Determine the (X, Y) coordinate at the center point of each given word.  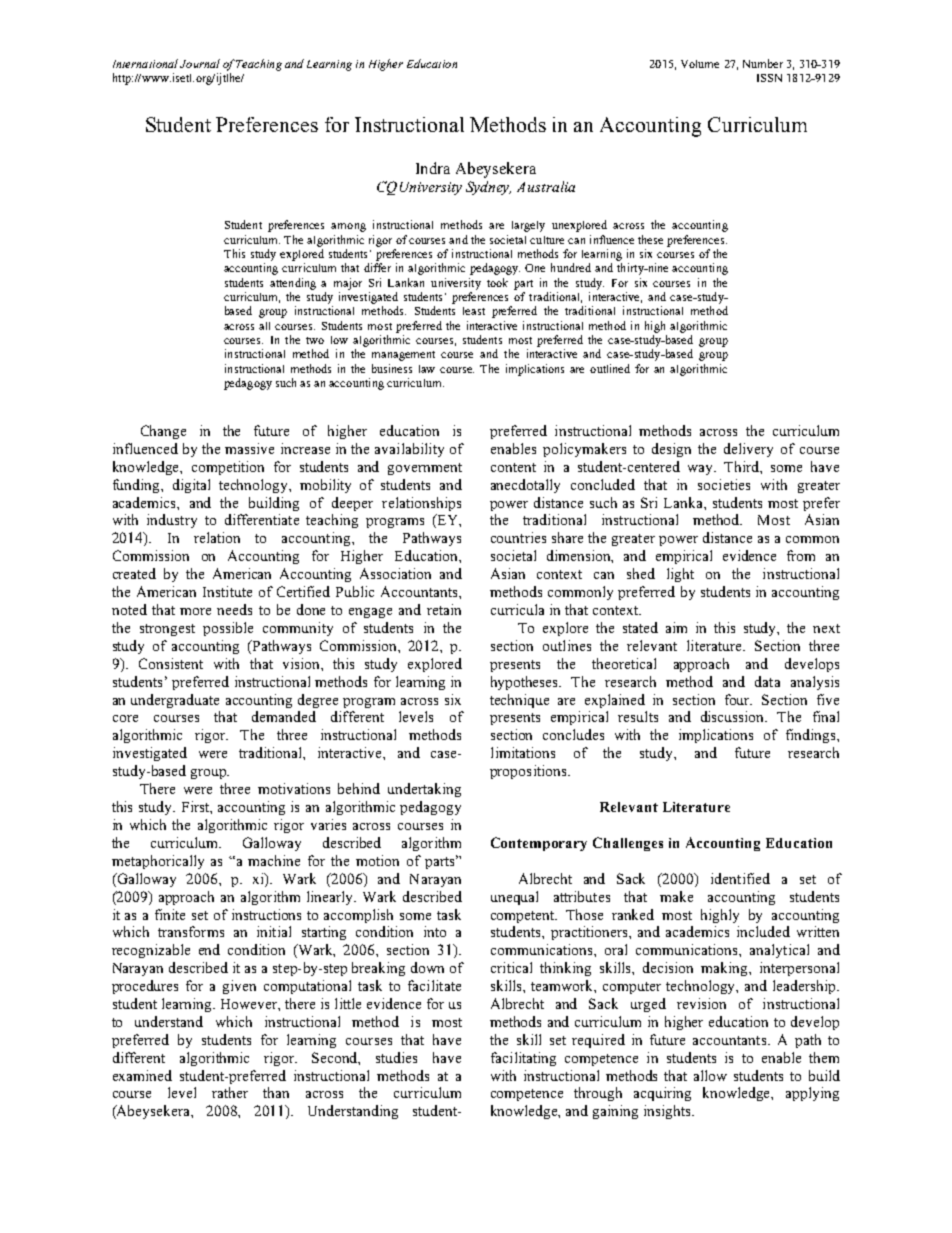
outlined (610, 368)
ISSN (769, 78)
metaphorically (158, 862)
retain (444, 609)
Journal (200, 63)
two (315, 340)
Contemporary (539, 844)
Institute (227, 591)
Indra (433, 168)
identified (740, 878)
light (680, 575)
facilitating (523, 1059)
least (474, 311)
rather (230, 1092)
